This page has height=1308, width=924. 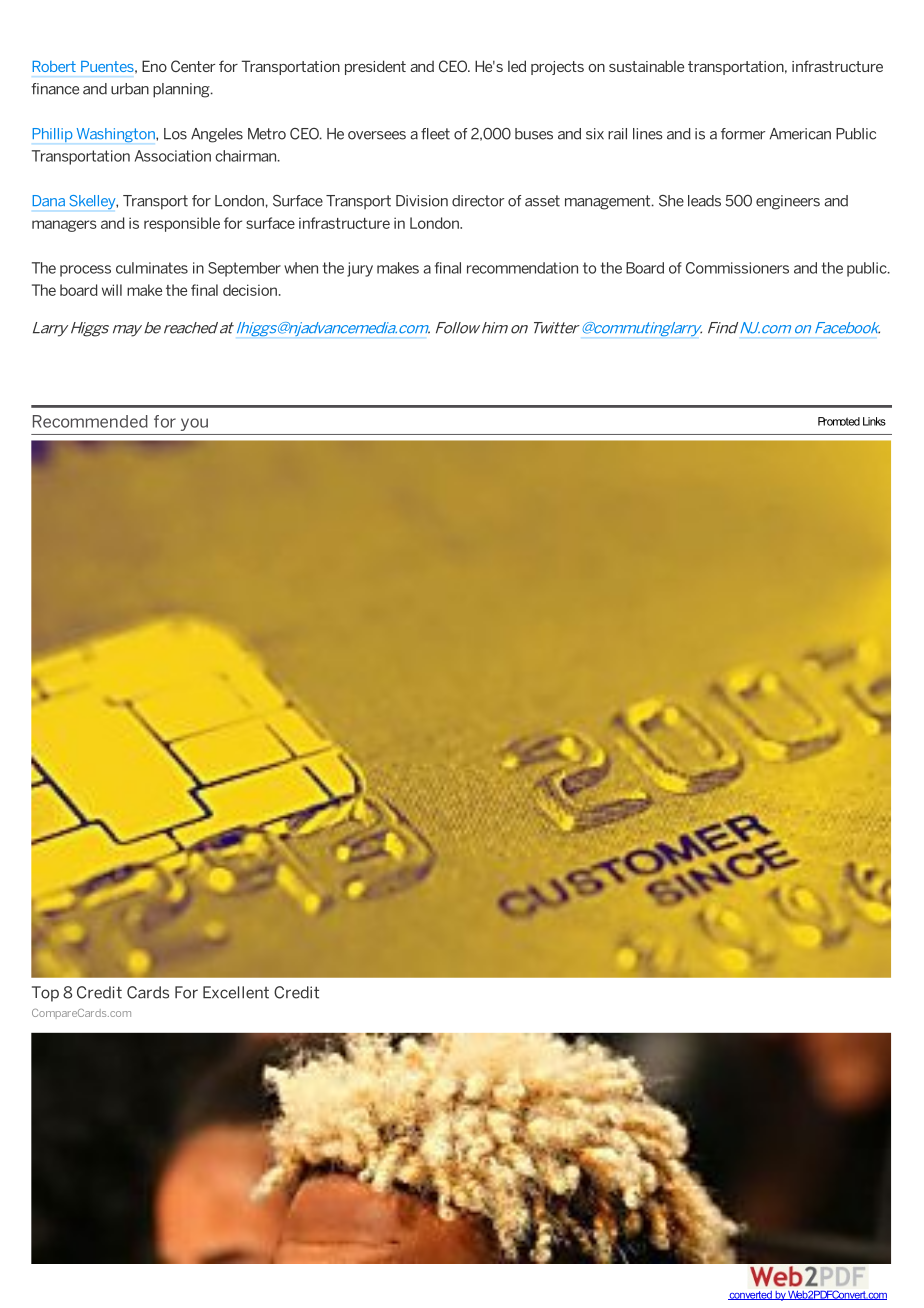 I want to click on converted, so click(x=751, y=1295).
